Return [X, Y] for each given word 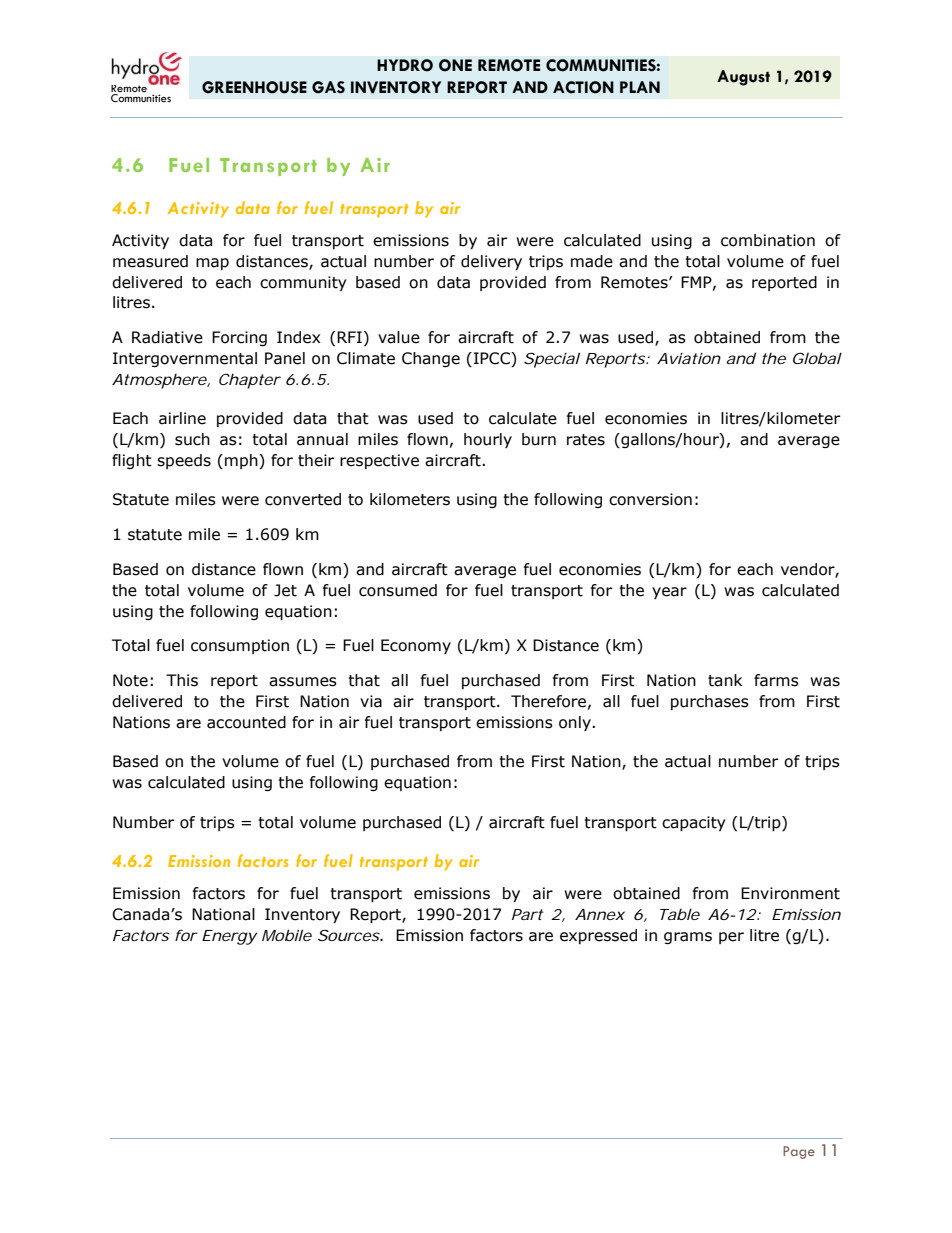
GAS [328, 87]
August [743, 78]
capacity [694, 823]
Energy [229, 937]
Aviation [689, 358]
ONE [455, 65]
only [576, 723]
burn [539, 439]
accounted [246, 722]
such [192, 439]
